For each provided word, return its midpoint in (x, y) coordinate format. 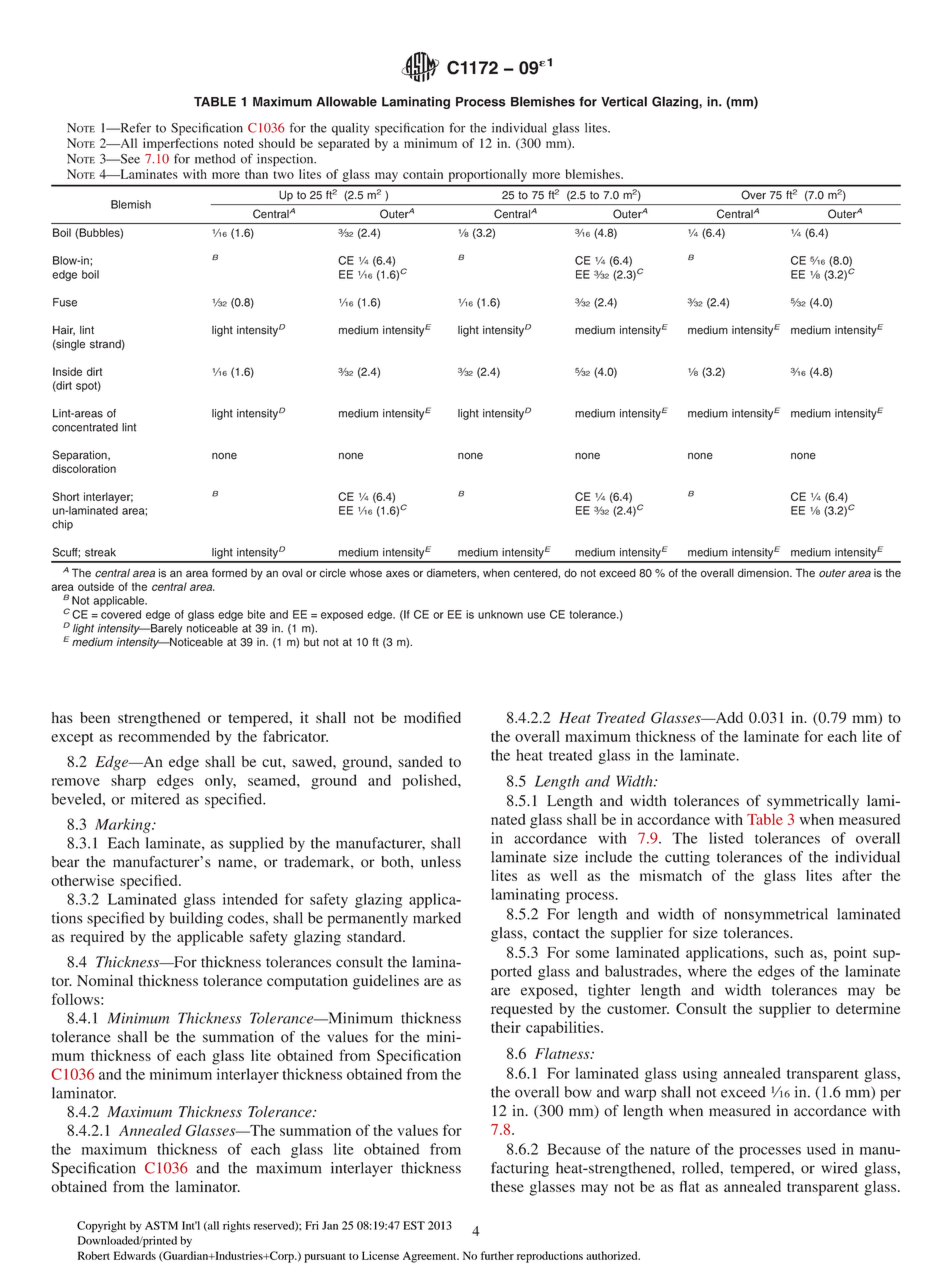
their (506, 1027)
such (789, 952)
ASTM (161, 1225)
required (97, 938)
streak (100, 552)
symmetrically (813, 802)
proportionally (488, 175)
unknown (500, 614)
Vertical (624, 101)
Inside (67, 371)
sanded (420, 761)
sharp (128, 782)
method (215, 159)
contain (423, 174)
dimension (764, 573)
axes (398, 574)
